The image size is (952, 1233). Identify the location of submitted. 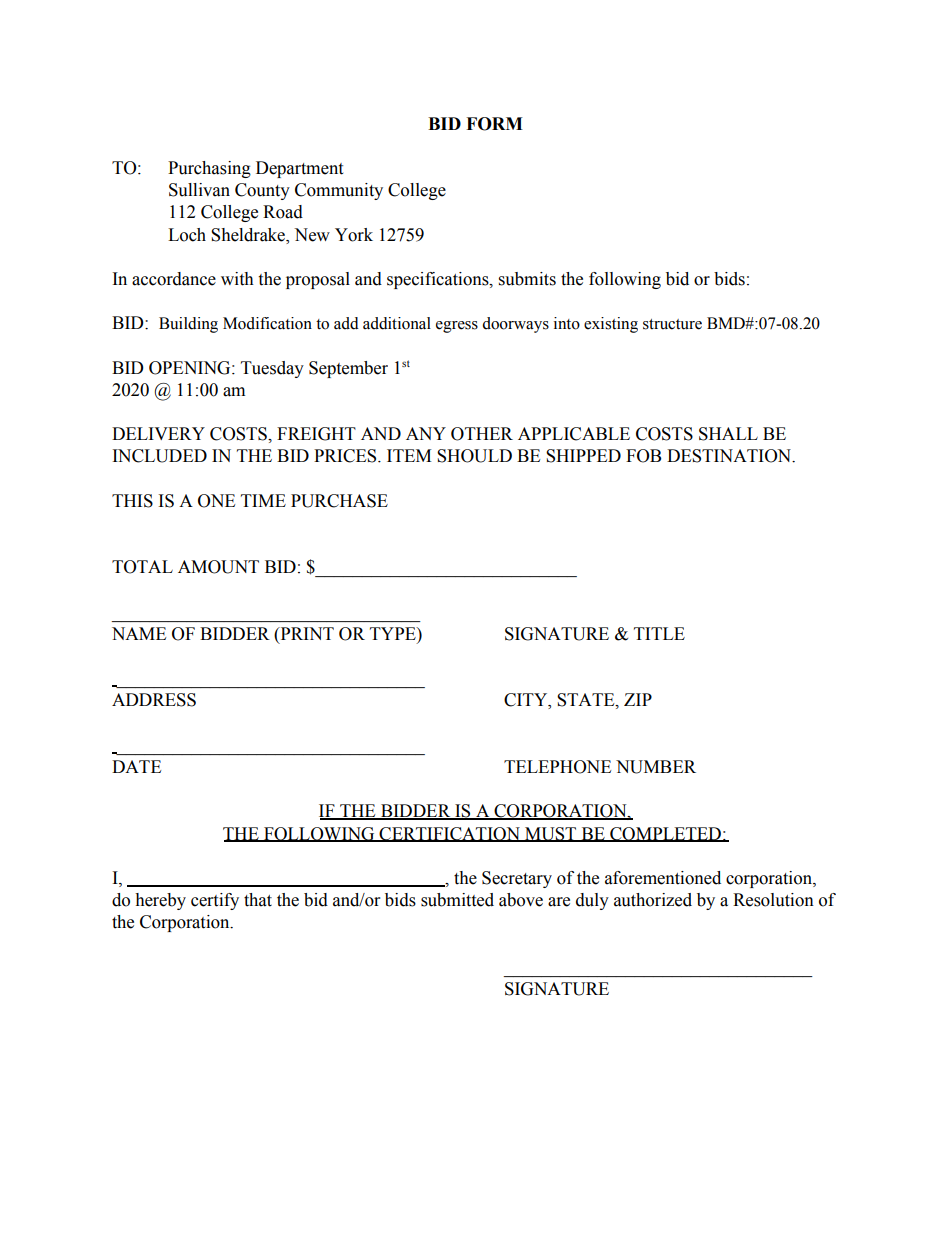
(457, 900).
